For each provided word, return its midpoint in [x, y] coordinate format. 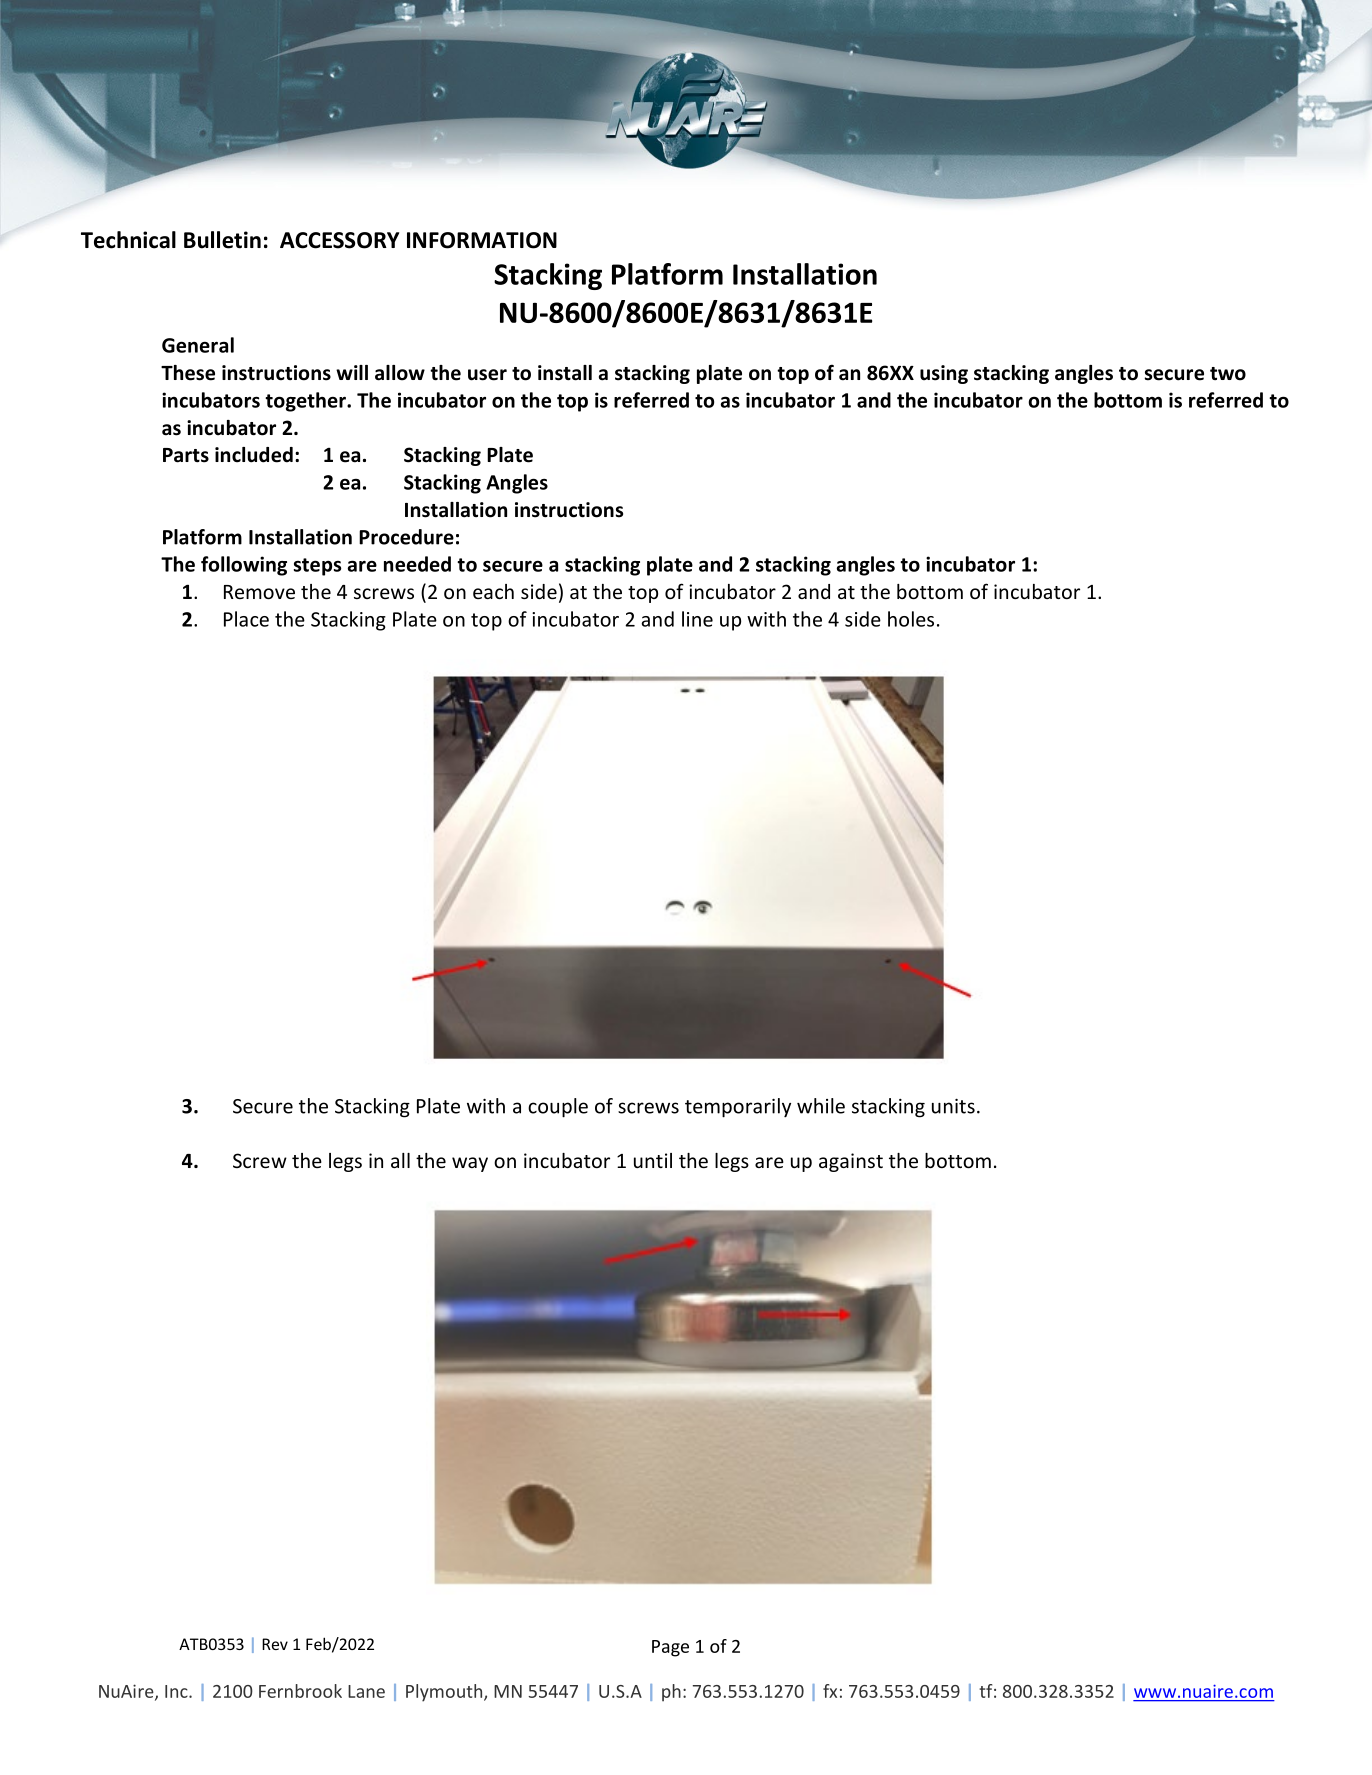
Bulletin [222, 240]
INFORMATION [482, 240]
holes [911, 619]
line [697, 619]
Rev [275, 1644]
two [1228, 374]
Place [246, 619]
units [953, 1106]
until [653, 1160]
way [470, 1164]
